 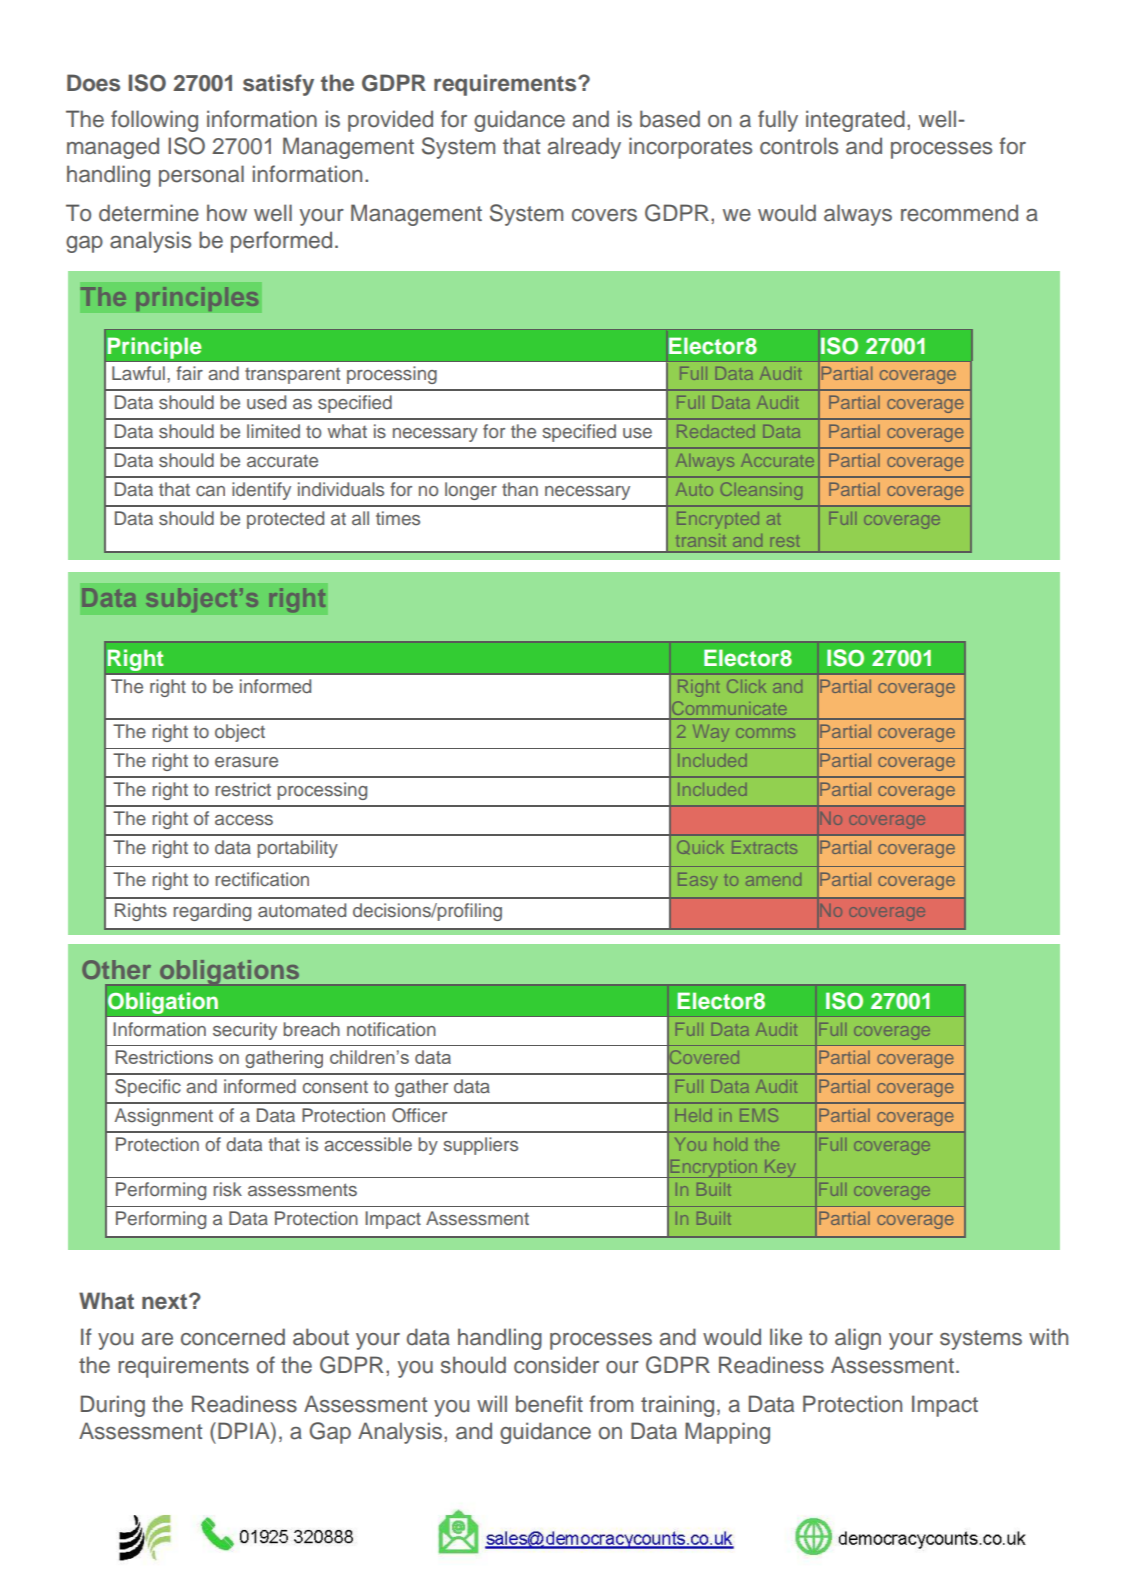 I want to click on Key, so click(x=780, y=1169).
